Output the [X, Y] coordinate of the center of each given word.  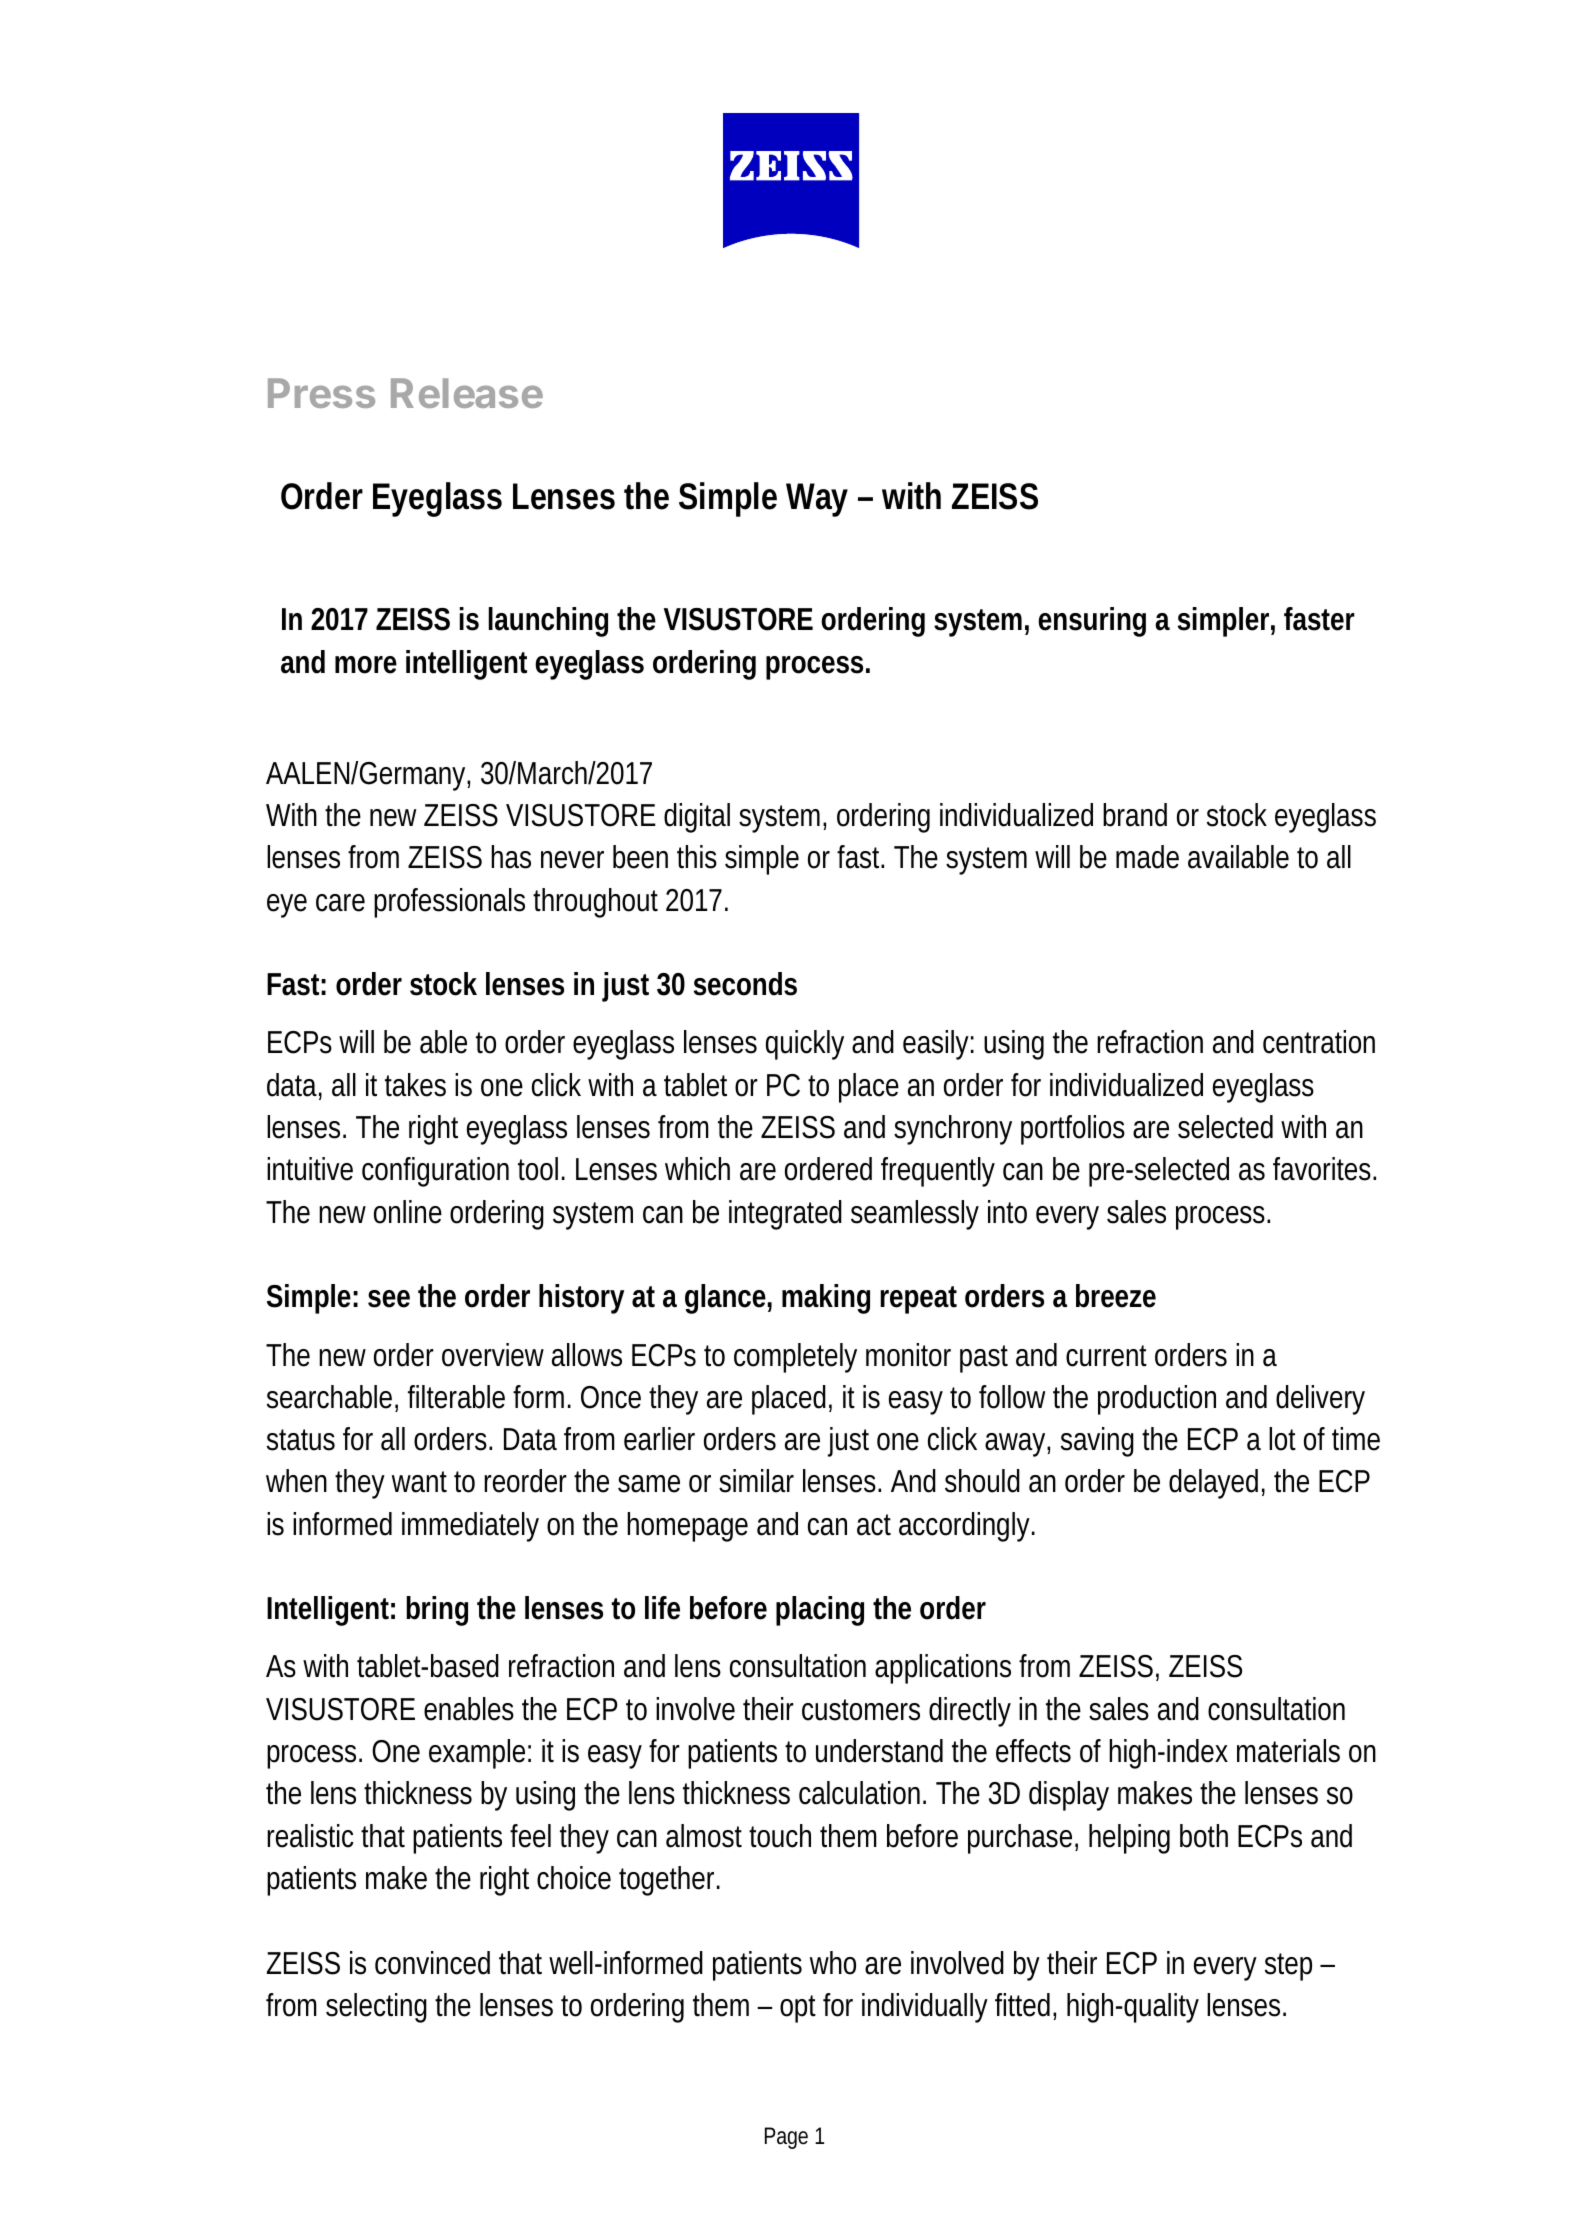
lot [1282, 1439]
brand [1135, 815]
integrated [785, 1215]
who [833, 1963]
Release [467, 393]
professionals [449, 903]
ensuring [1092, 622]
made [1147, 857]
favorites [1324, 1169]
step [1288, 1967]
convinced [432, 1963]
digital [697, 818]
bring [437, 1611]
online [408, 1212]
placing [820, 1611]
